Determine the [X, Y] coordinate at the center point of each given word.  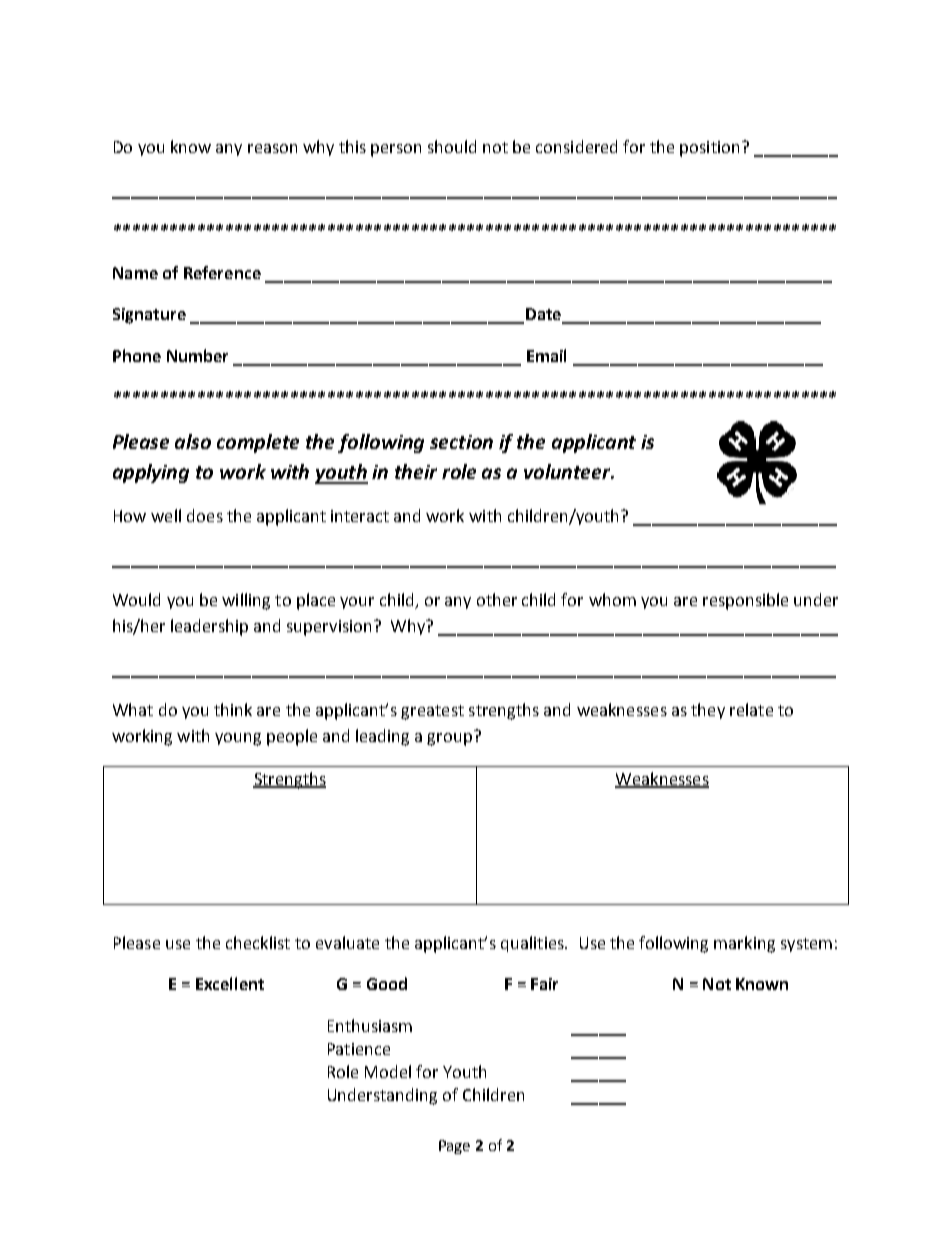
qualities [533, 944]
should [452, 146]
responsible [745, 601]
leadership [209, 627]
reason [272, 148]
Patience [359, 1049]
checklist [258, 942]
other [497, 599]
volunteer [569, 471]
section [461, 442]
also [193, 441]
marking [744, 944]
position [711, 149]
